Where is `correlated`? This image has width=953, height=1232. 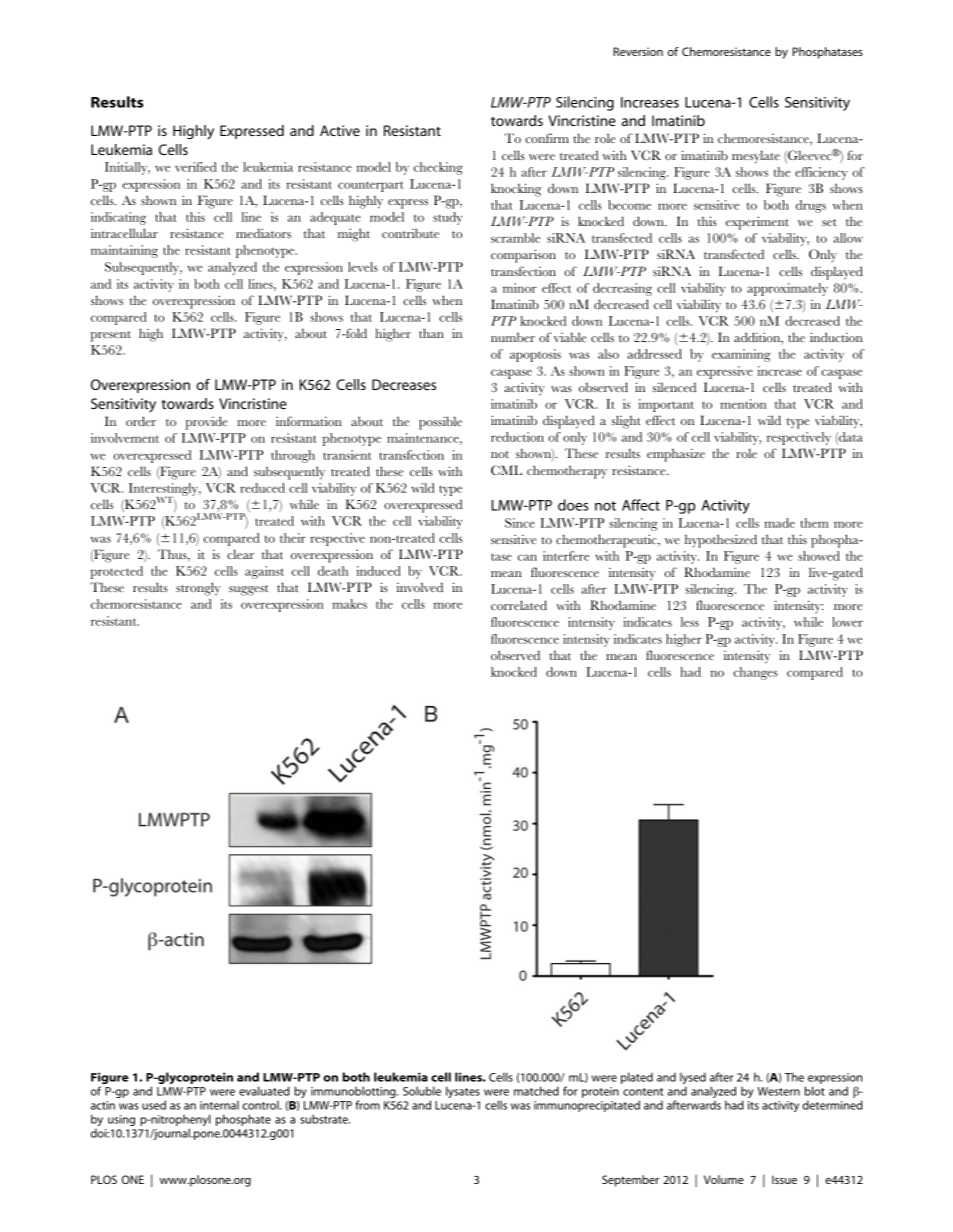
correlated is located at coordinates (519, 605).
